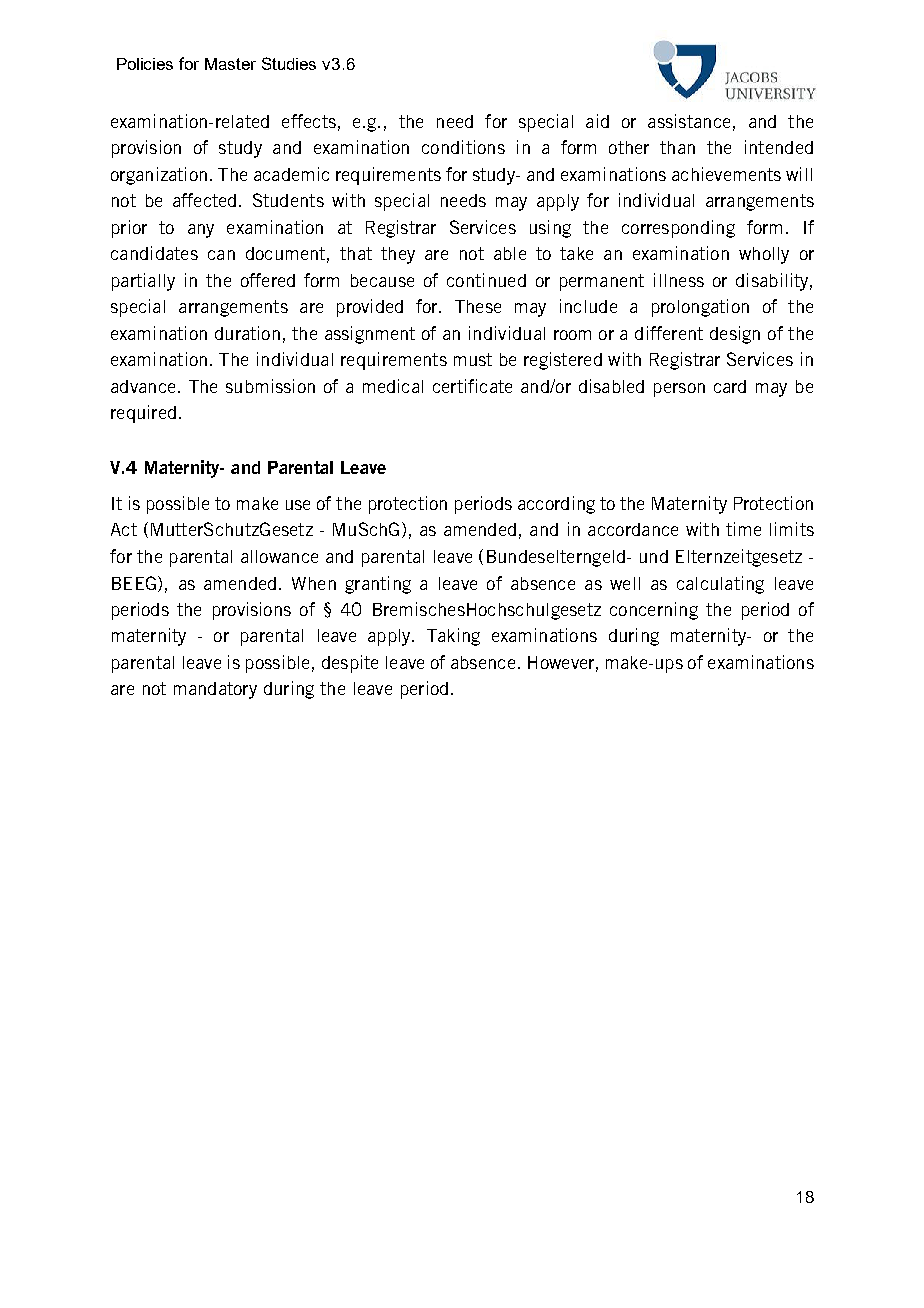 The image size is (924, 1308). What do you see at coordinates (230, 64) in the screenshot?
I see `Master` at bounding box center [230, 64].
